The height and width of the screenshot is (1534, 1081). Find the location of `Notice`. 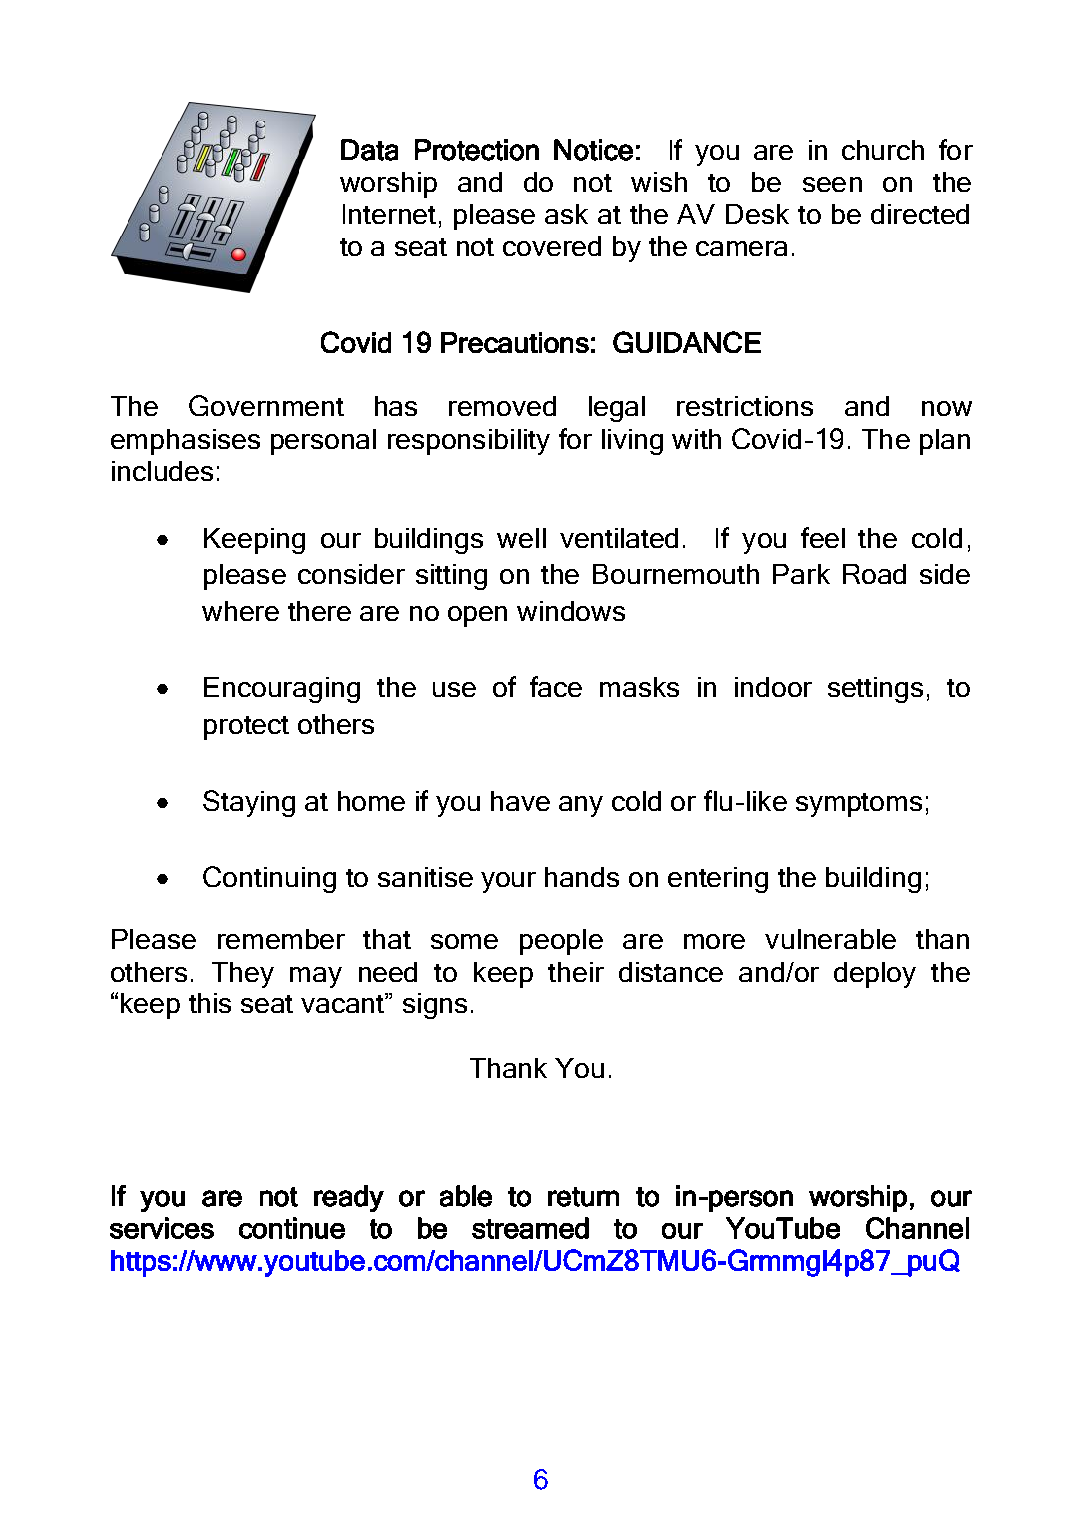

Notice is located at coordinates (593, 150).
